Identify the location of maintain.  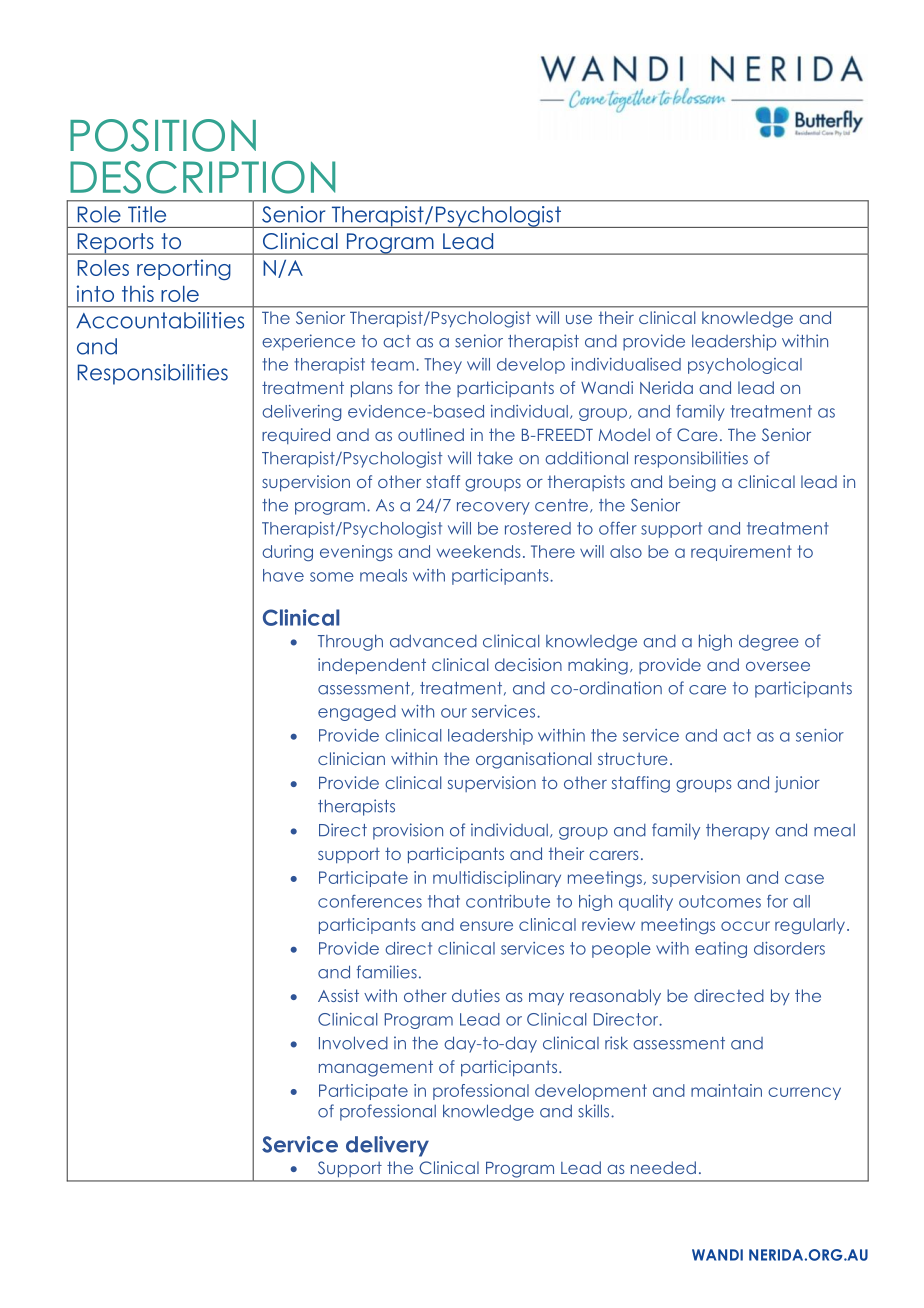
(726, 1090).
